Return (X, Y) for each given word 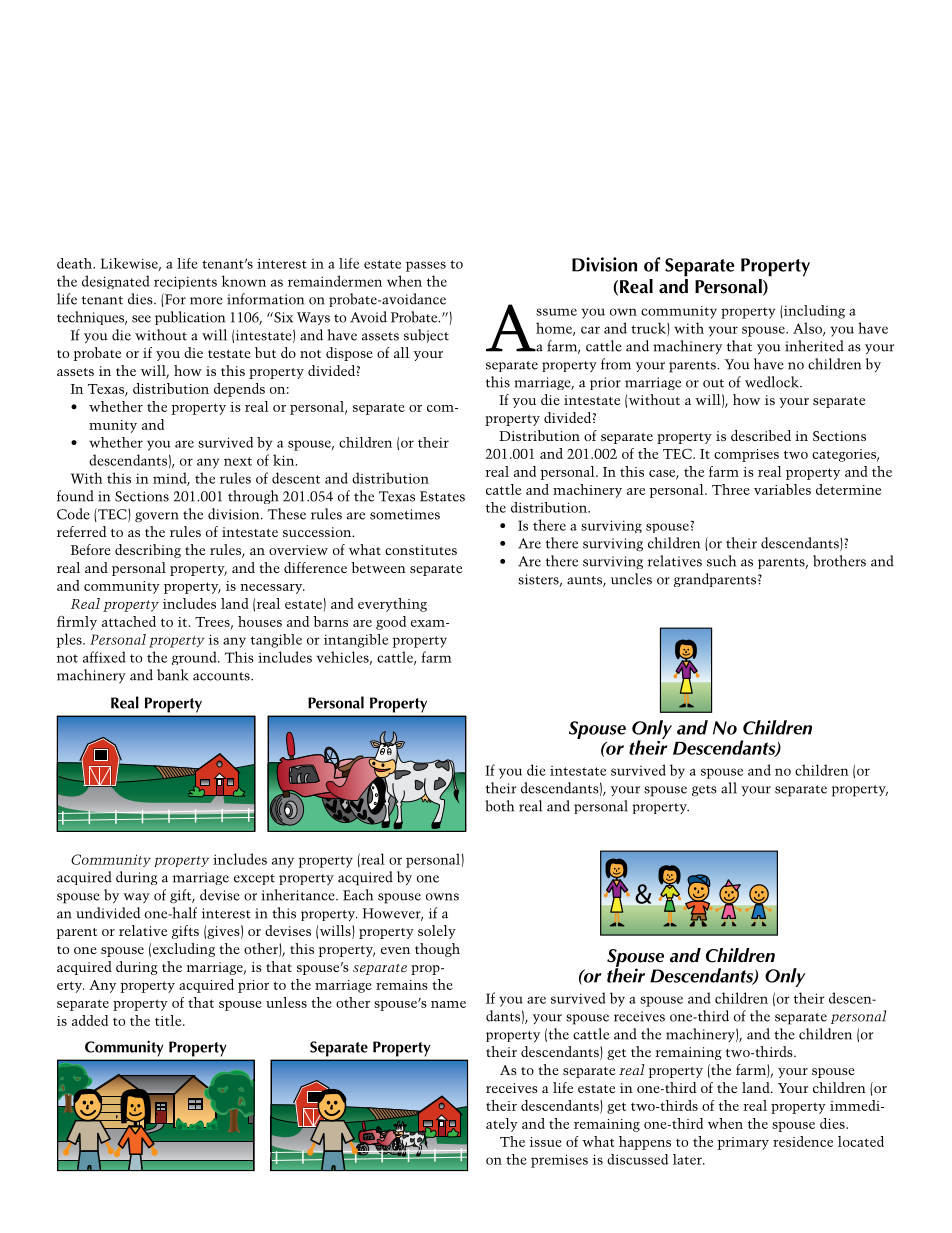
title (169, 1020)
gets (704, 791)
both (499, 806)
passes (426, 266)
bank (172, 675)
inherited (814, 346)
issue (546, 1142)
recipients (185, 282)
